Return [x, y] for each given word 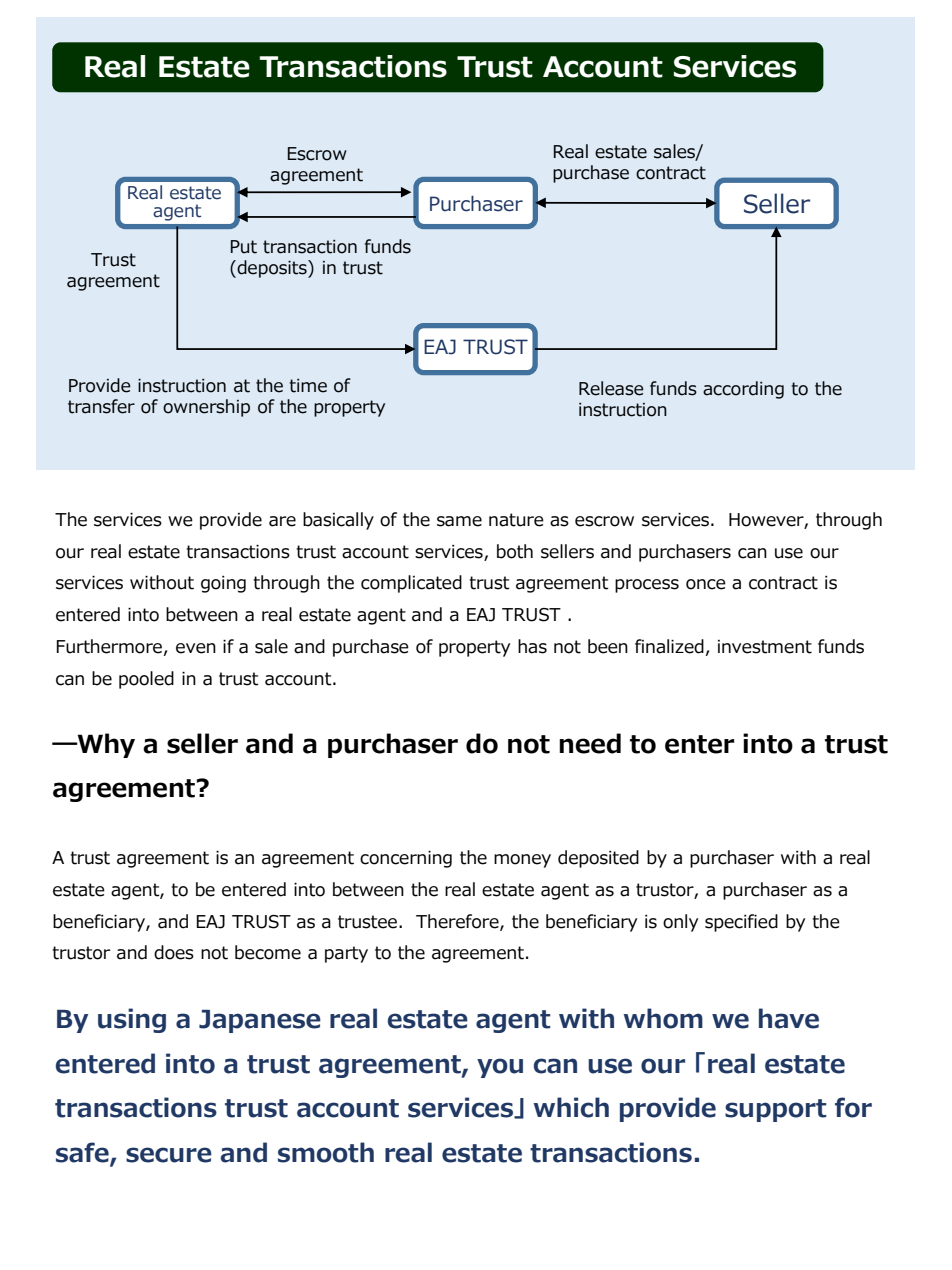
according [743, 390]
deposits [272, 269]
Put [244, 247]
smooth [326, 1152]
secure [169, 1155]
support [776, 1110]
